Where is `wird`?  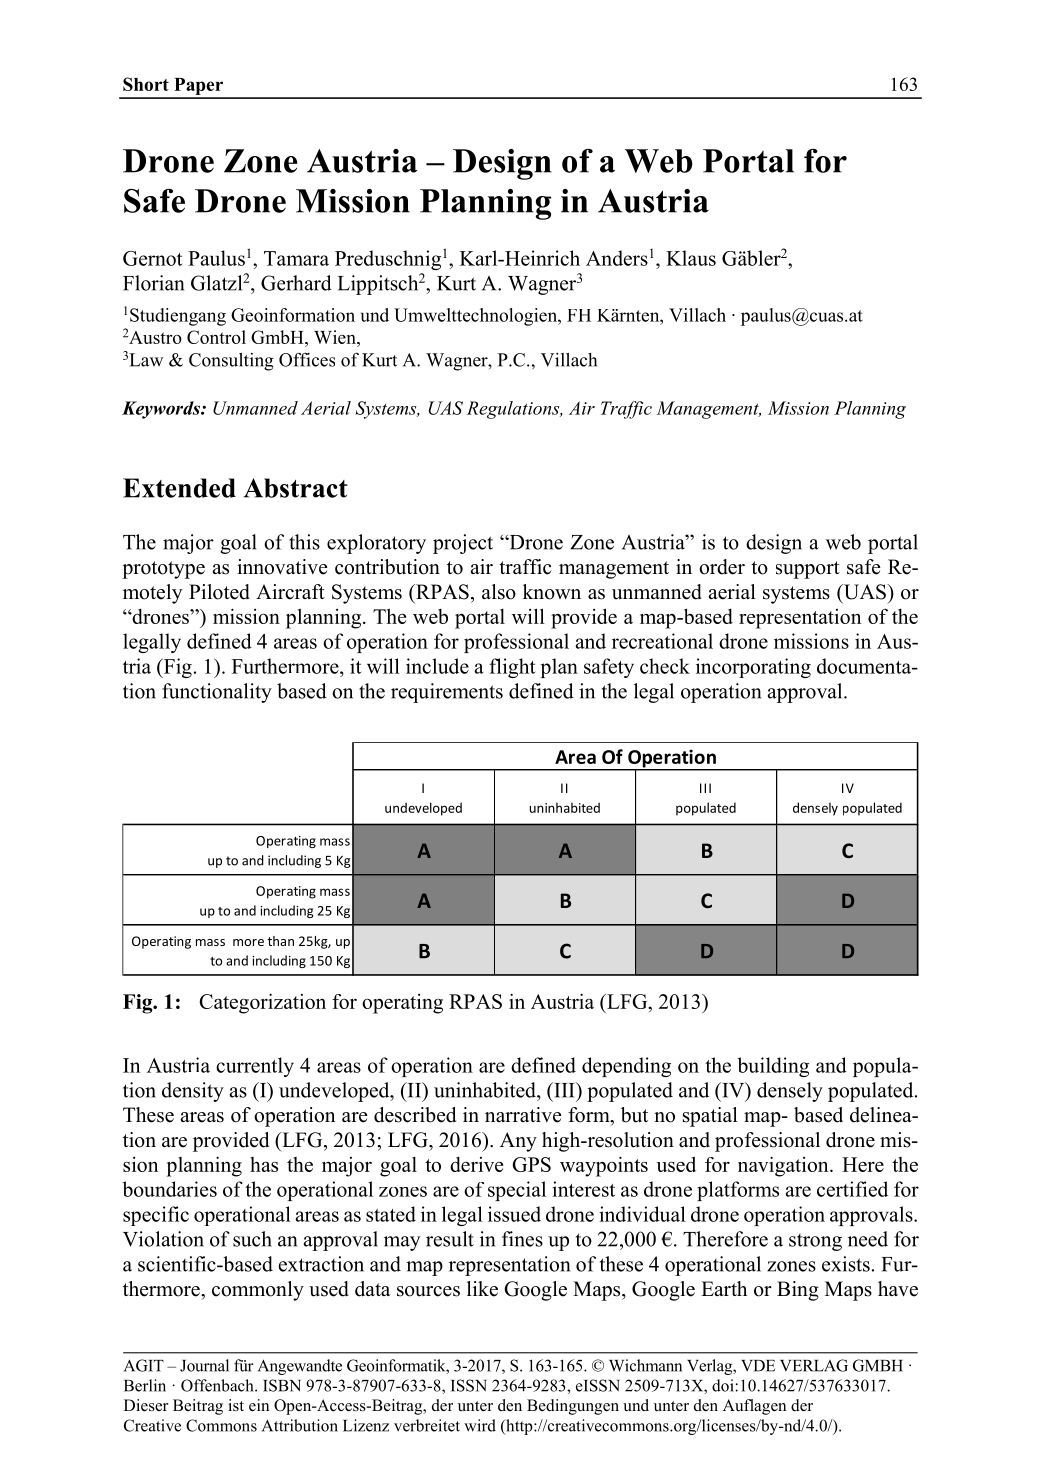 wird is located at coordinates (480, 1425).
